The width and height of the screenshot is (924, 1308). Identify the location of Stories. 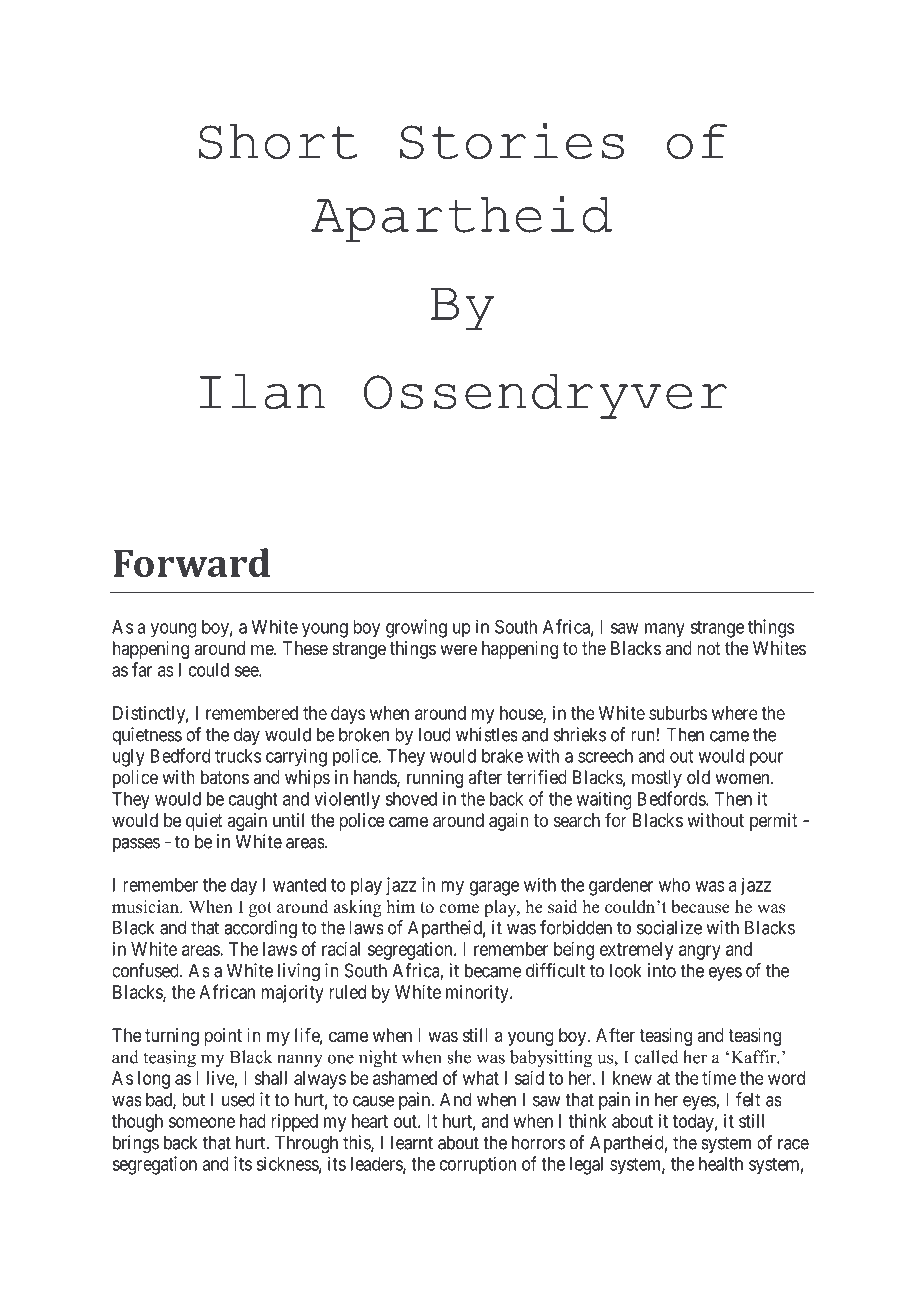
(512, 141).
